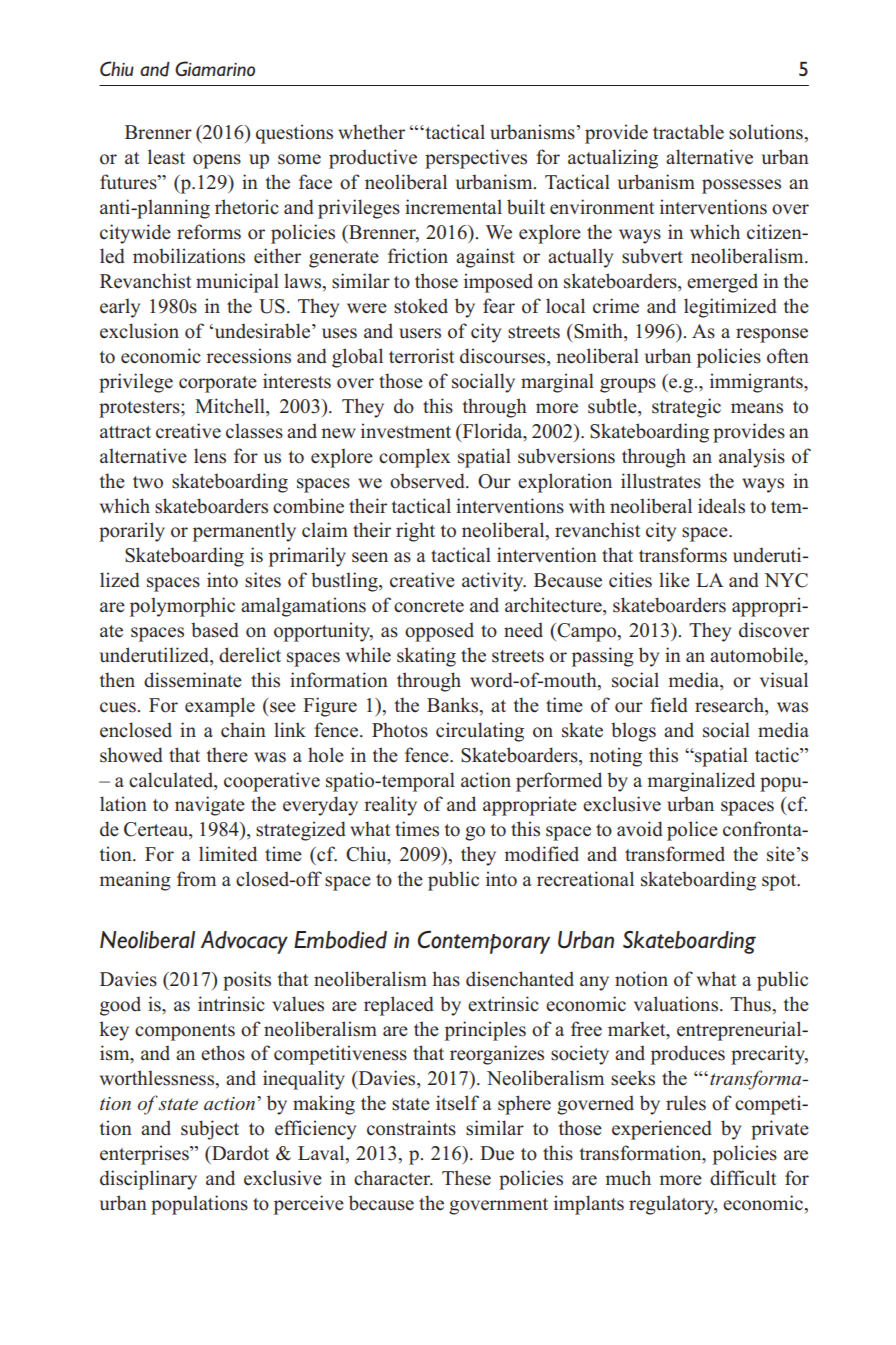  I want to click on disciplinary, so click(148, 1180).
